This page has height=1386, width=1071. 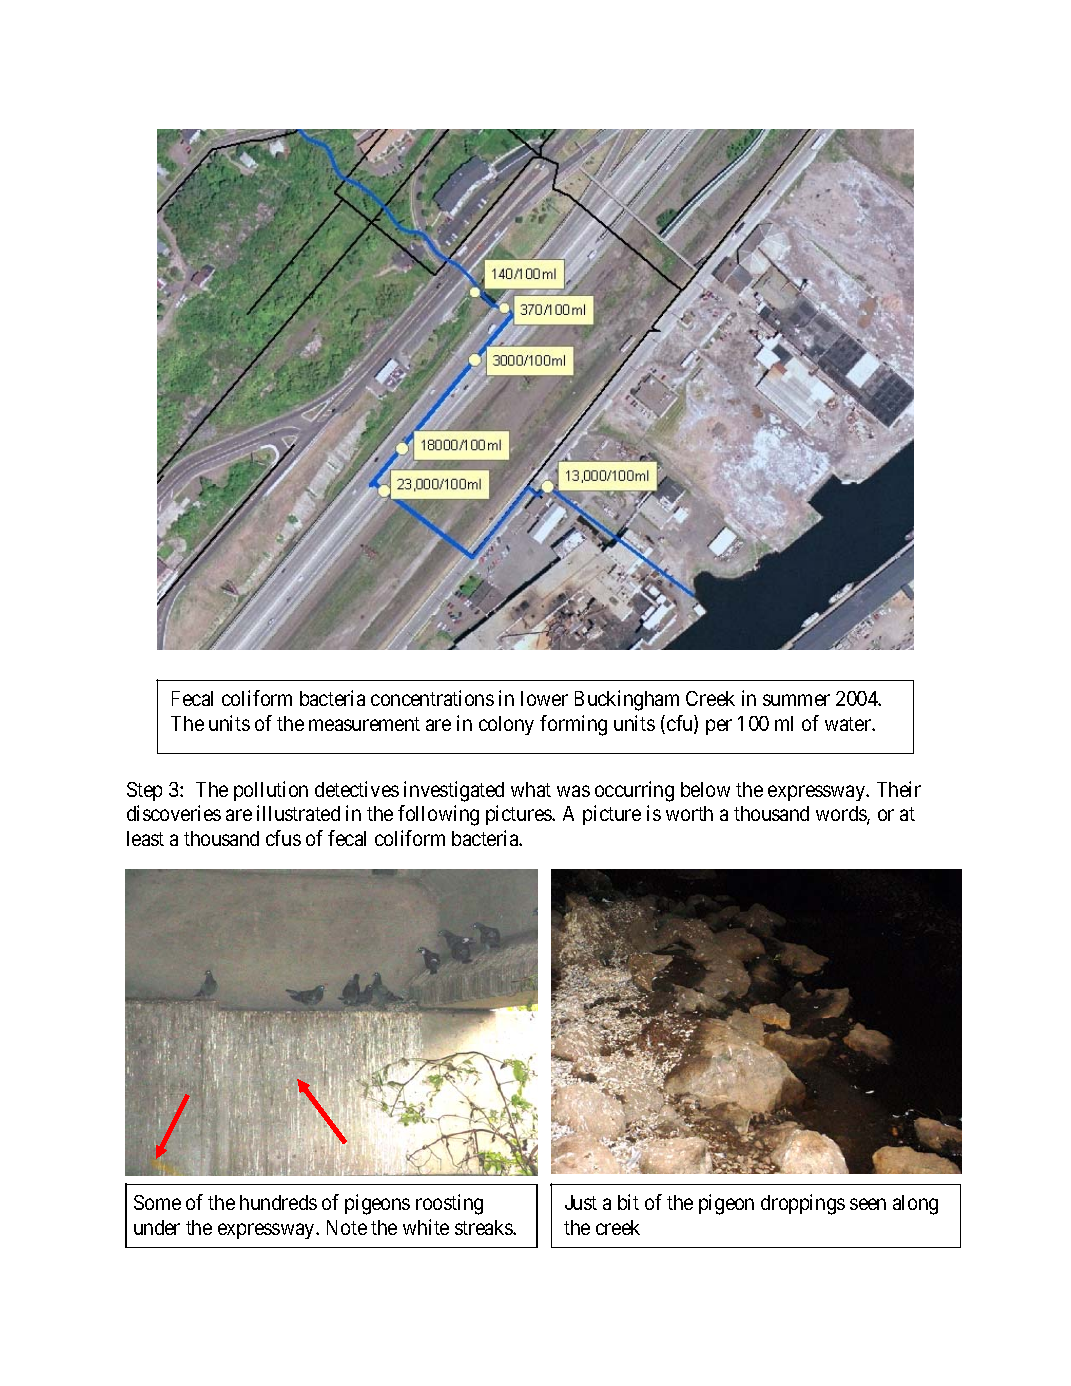 What do you see at coordinates (842, 815) in the page?
I see `words` at bounding box center [842, 815].
